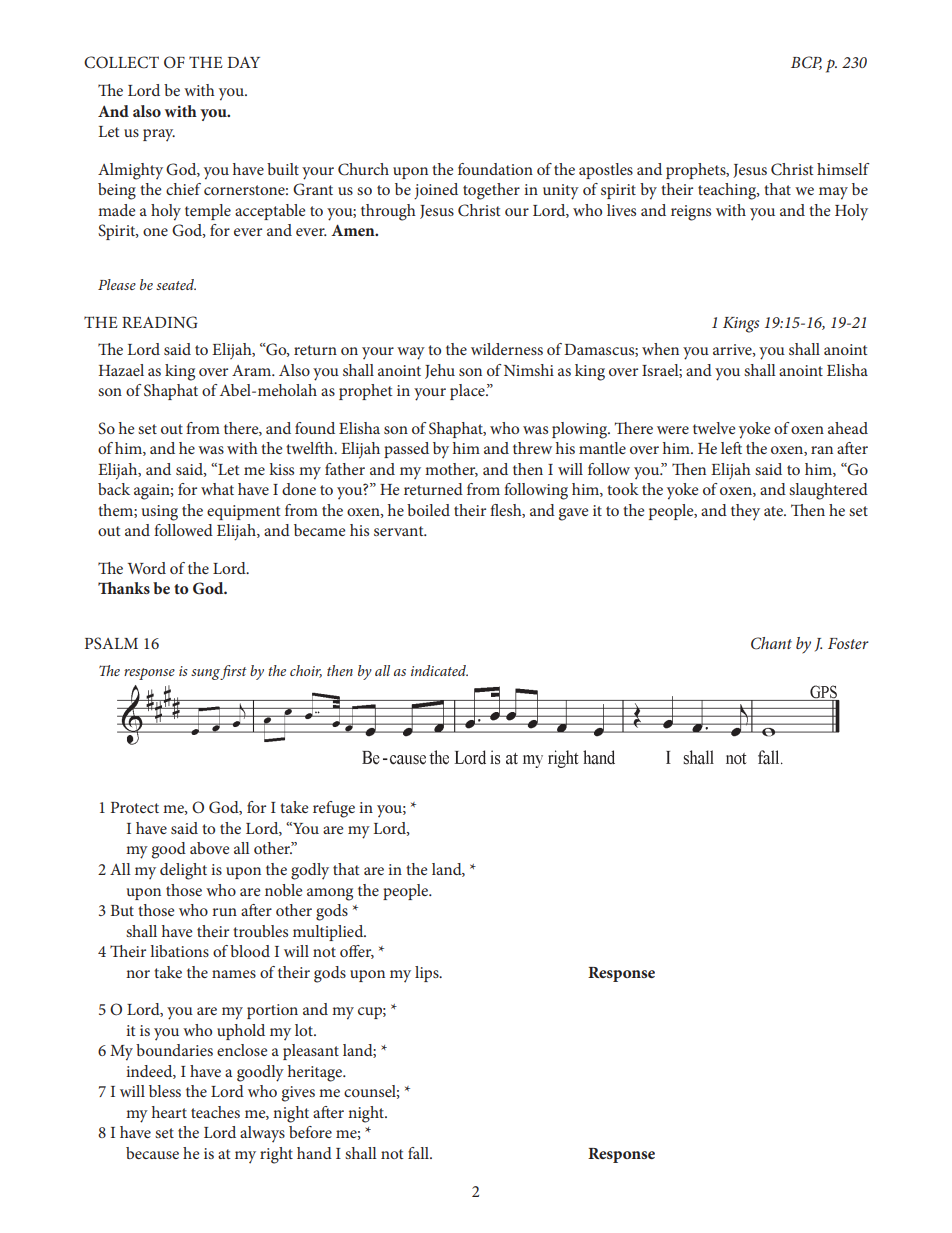 Image resolution: width=952 pixels, height=1233 pixels. Describe the element at coordinates (806, 63) in the screenshot. I see `BCP` at that location.
